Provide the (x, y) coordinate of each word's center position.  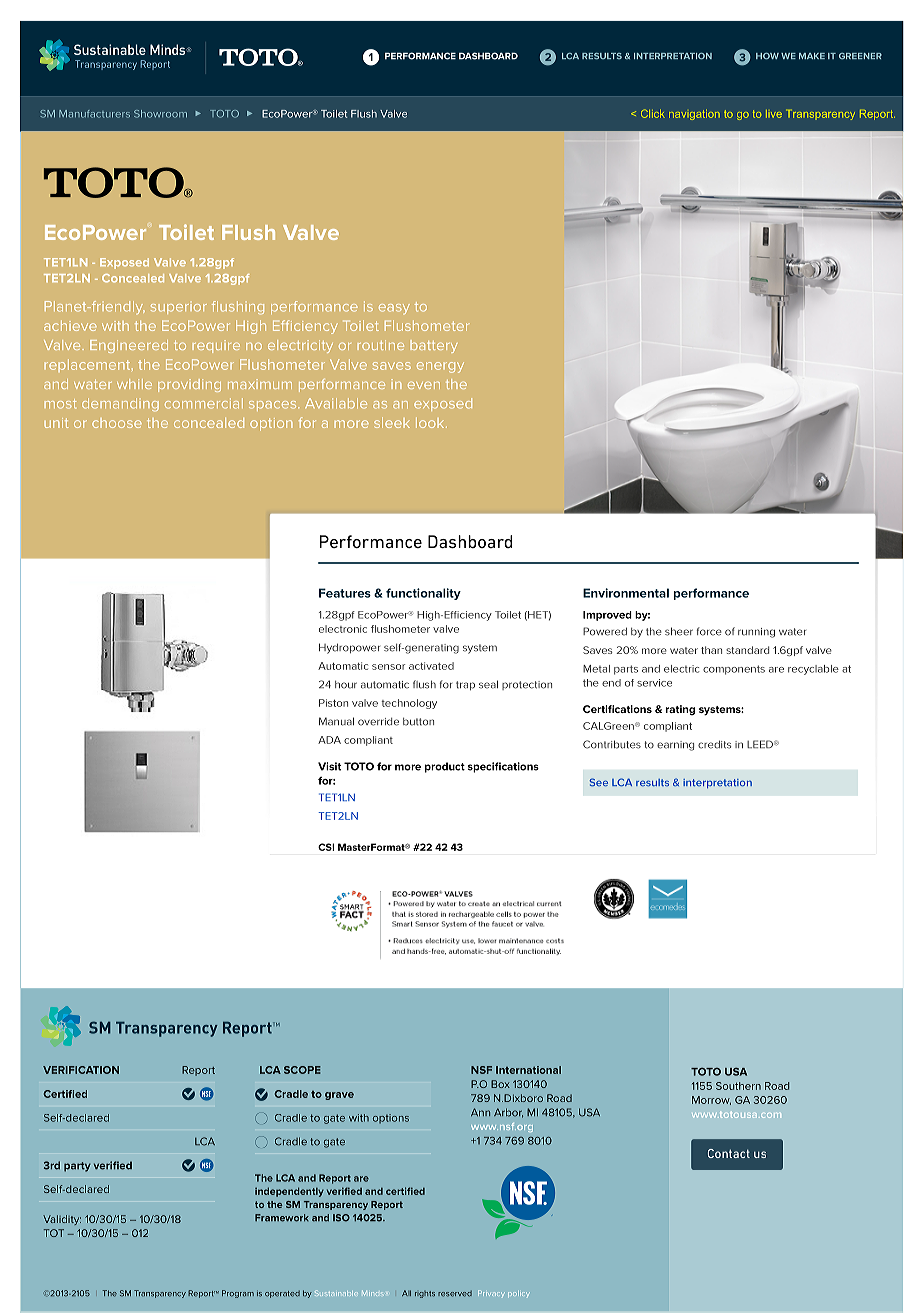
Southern (738, 1086)
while (134, 384)
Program (238, 1294)
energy (440, 367)
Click (653, 113)
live (774, 114)
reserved (455, 1294)
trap (465, 685)
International (528, 1070)
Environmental (626, 593)
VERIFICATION (81, 1070)
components (734, 670)
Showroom (160, 114)
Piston (333, 703)
